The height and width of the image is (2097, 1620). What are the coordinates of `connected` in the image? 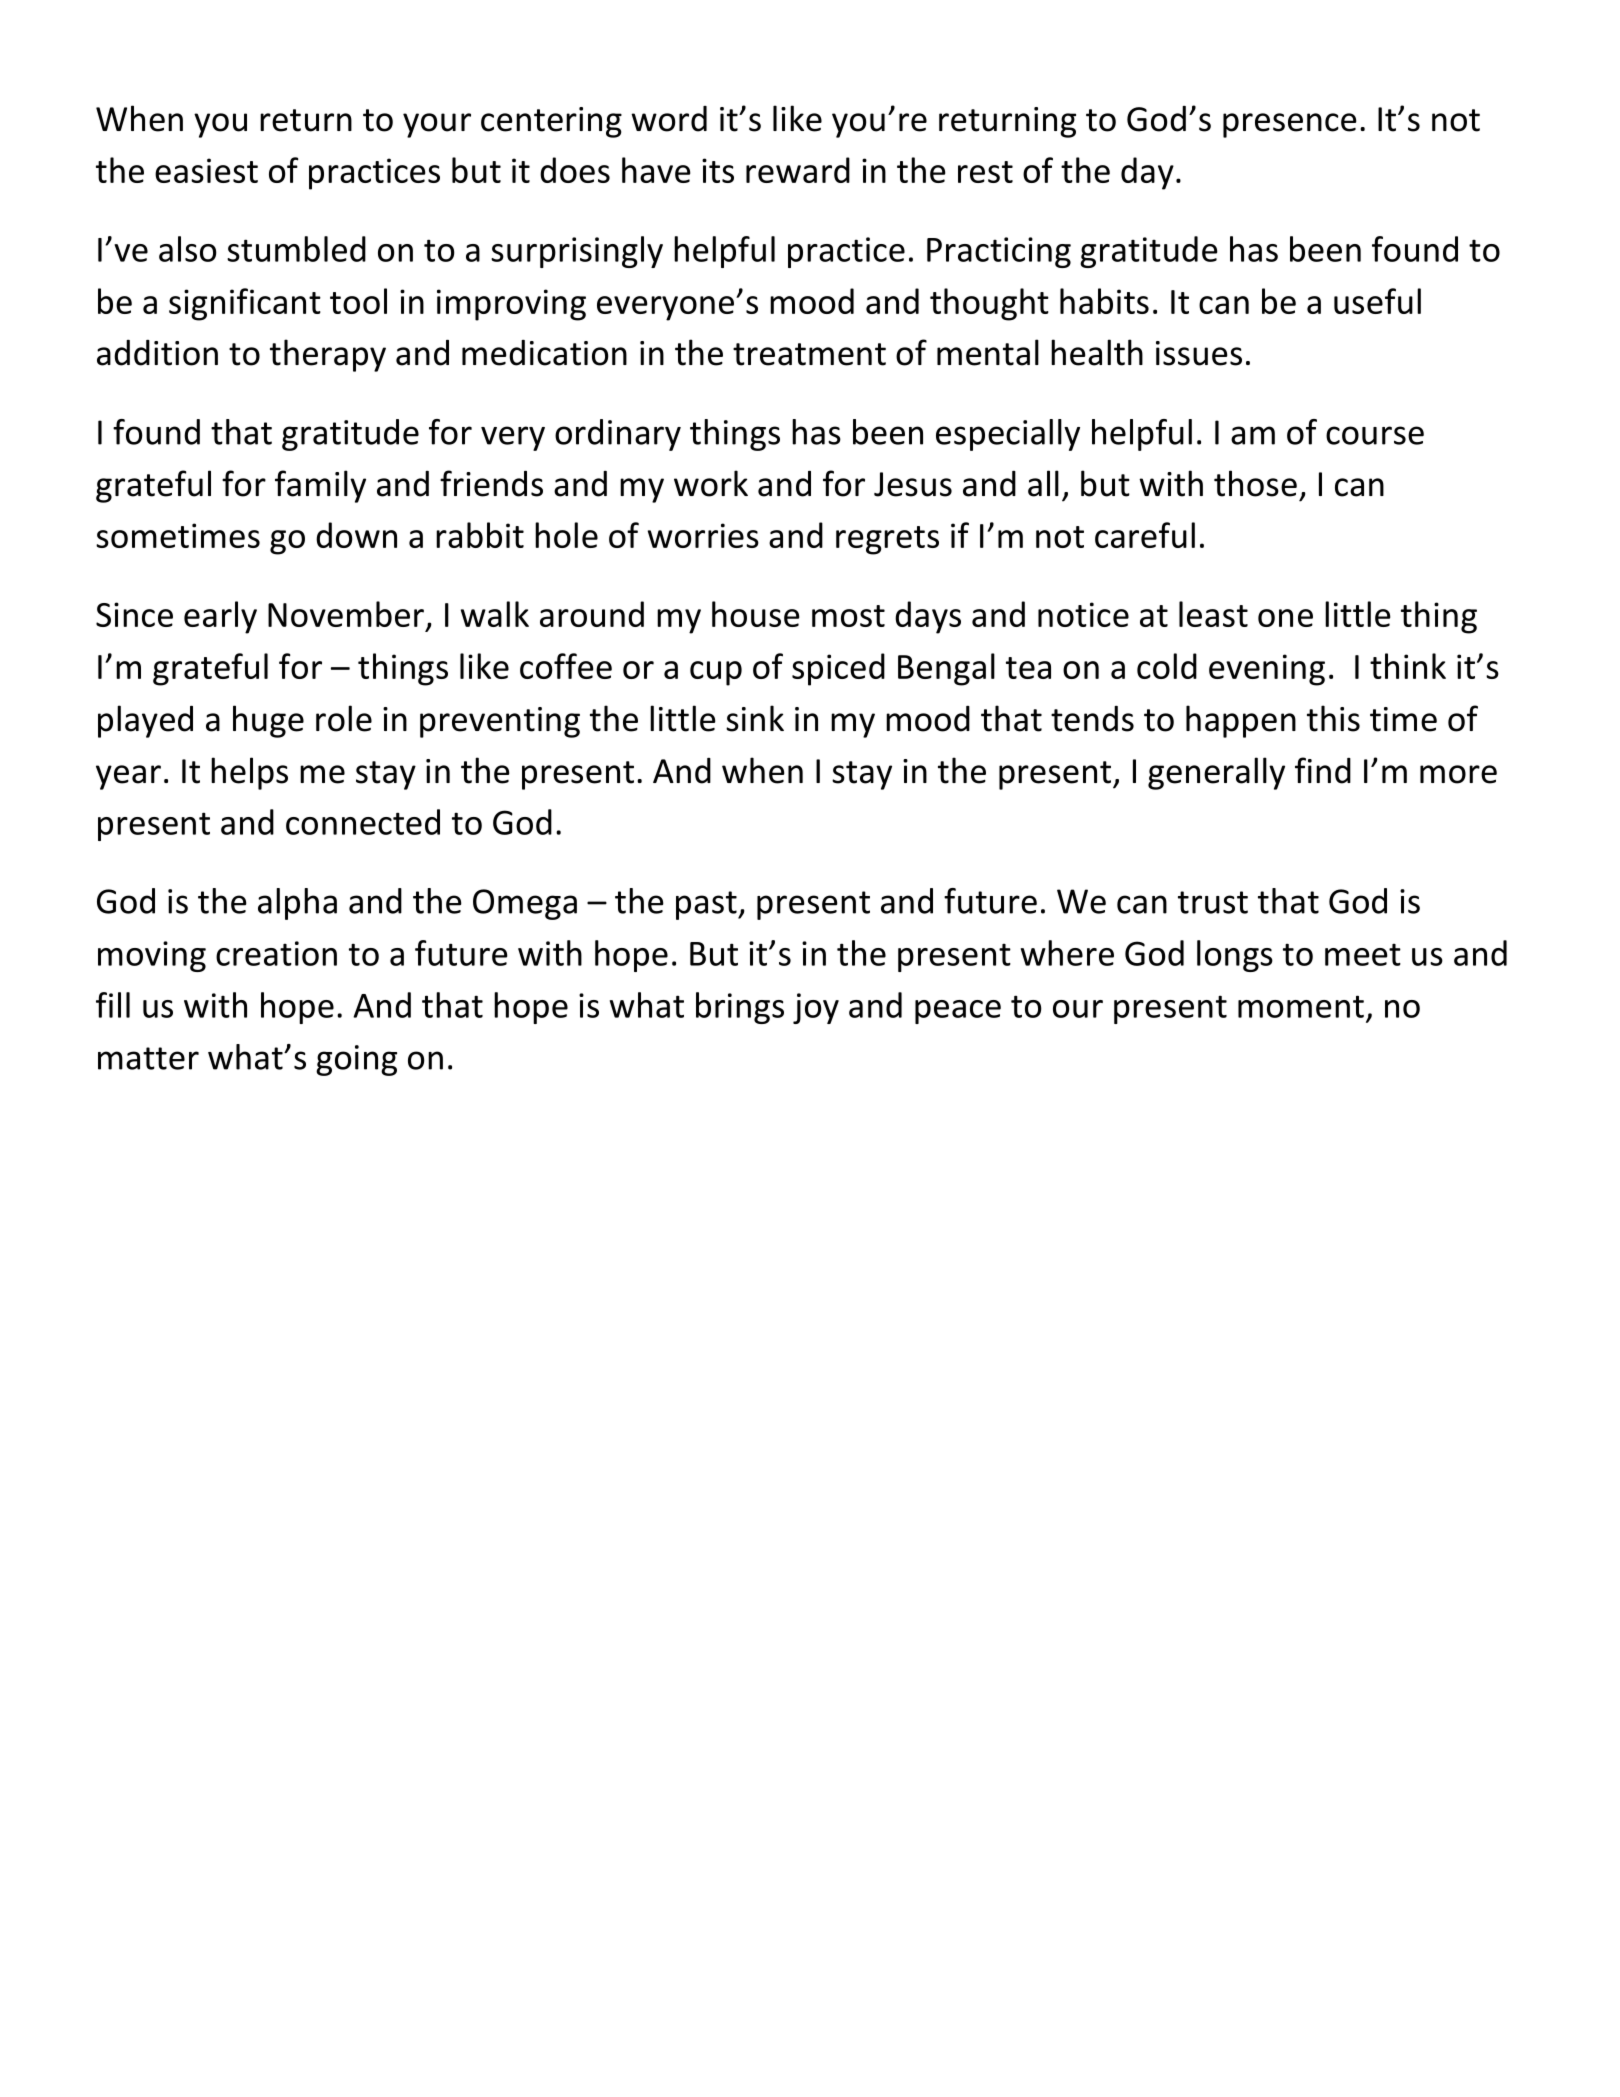 It's located at (363, 822).
